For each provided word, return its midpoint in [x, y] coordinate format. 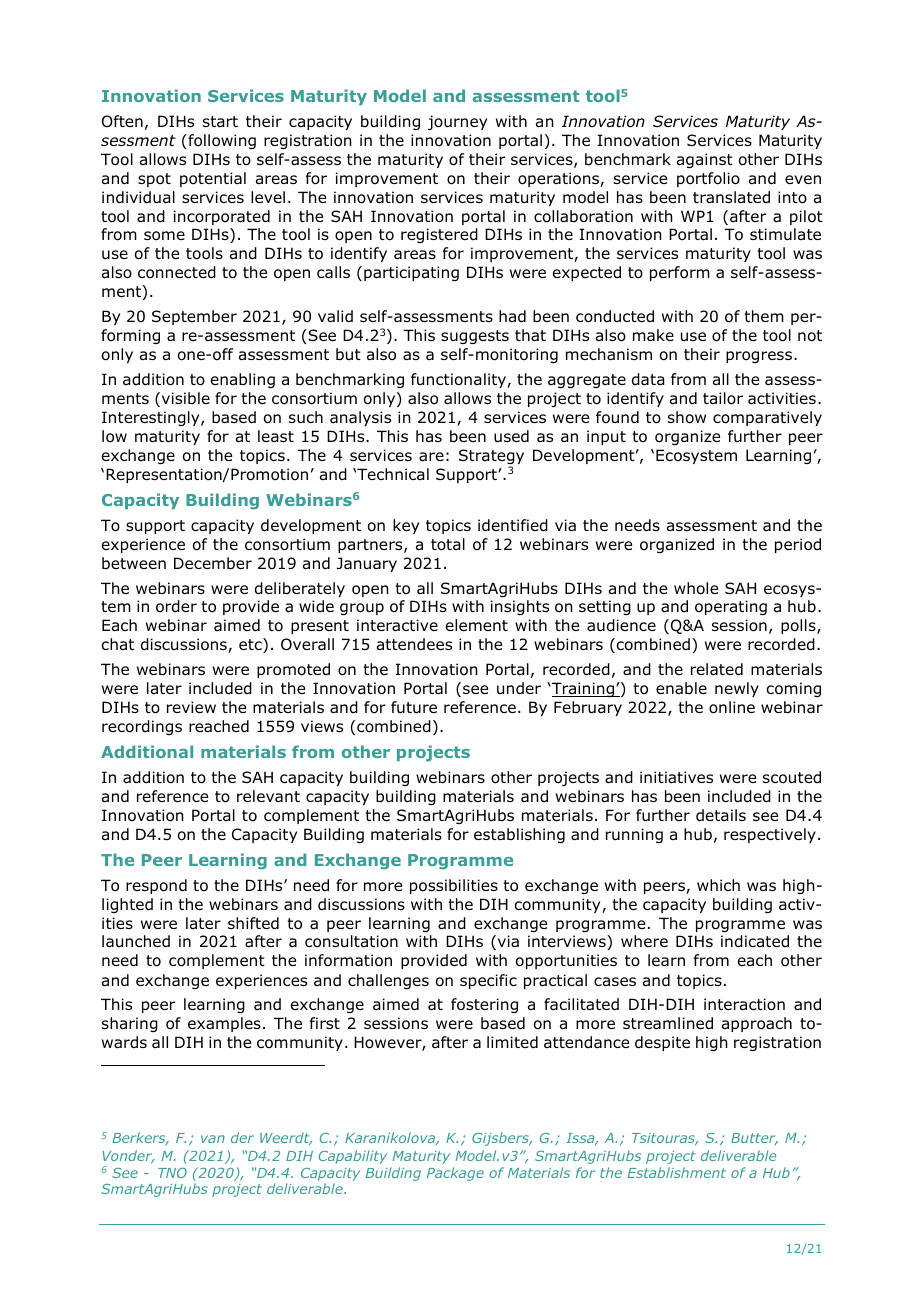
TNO [172, 1173]
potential [213, 179]
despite [662, 1043]
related [717, 669]
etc [251, 645]
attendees [414, 644]
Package [455, 1174]
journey [457, 122]
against [705, 160]
